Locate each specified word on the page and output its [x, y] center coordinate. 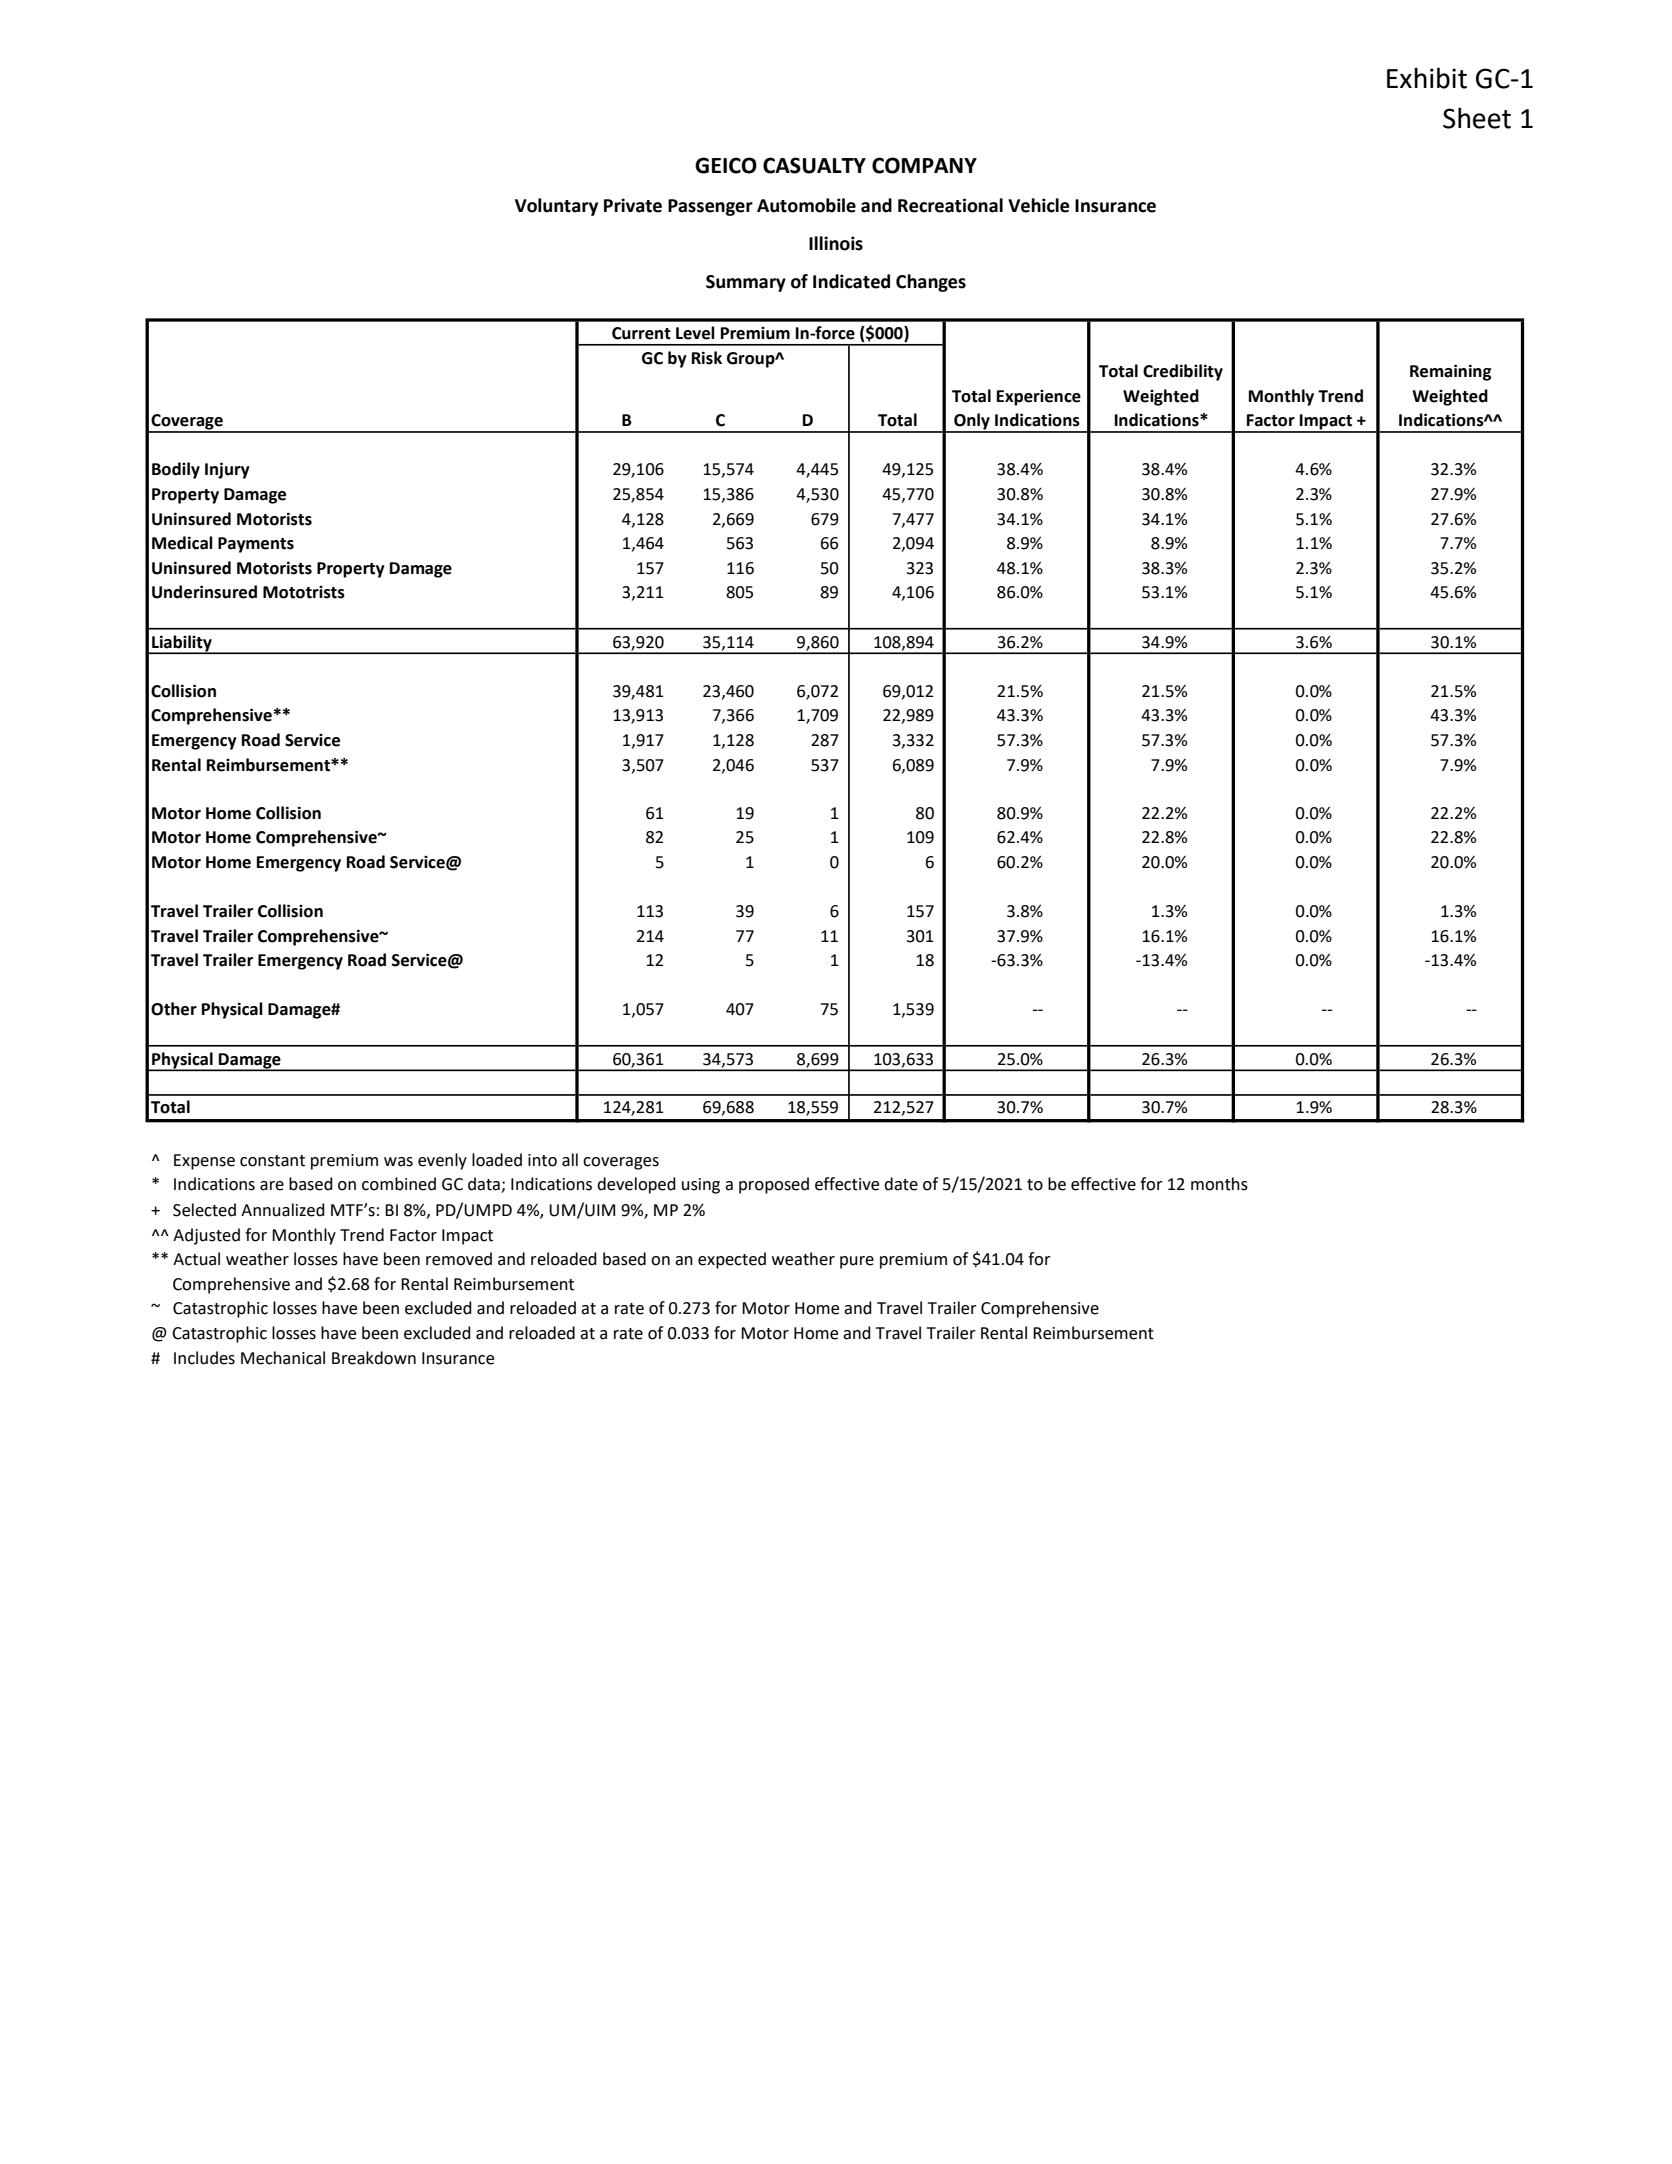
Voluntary [556, 207]
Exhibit [1427, 78]
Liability [182, 644]
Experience [1039, 398]
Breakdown [374, 1358]
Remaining [1451, 372]
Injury [227, 470]
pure [857, 1262]
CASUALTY [814, 165]
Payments [256, 545]
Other [174, 1009]
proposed [774, 1185]
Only [972, 422]
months [1219, 1184]
